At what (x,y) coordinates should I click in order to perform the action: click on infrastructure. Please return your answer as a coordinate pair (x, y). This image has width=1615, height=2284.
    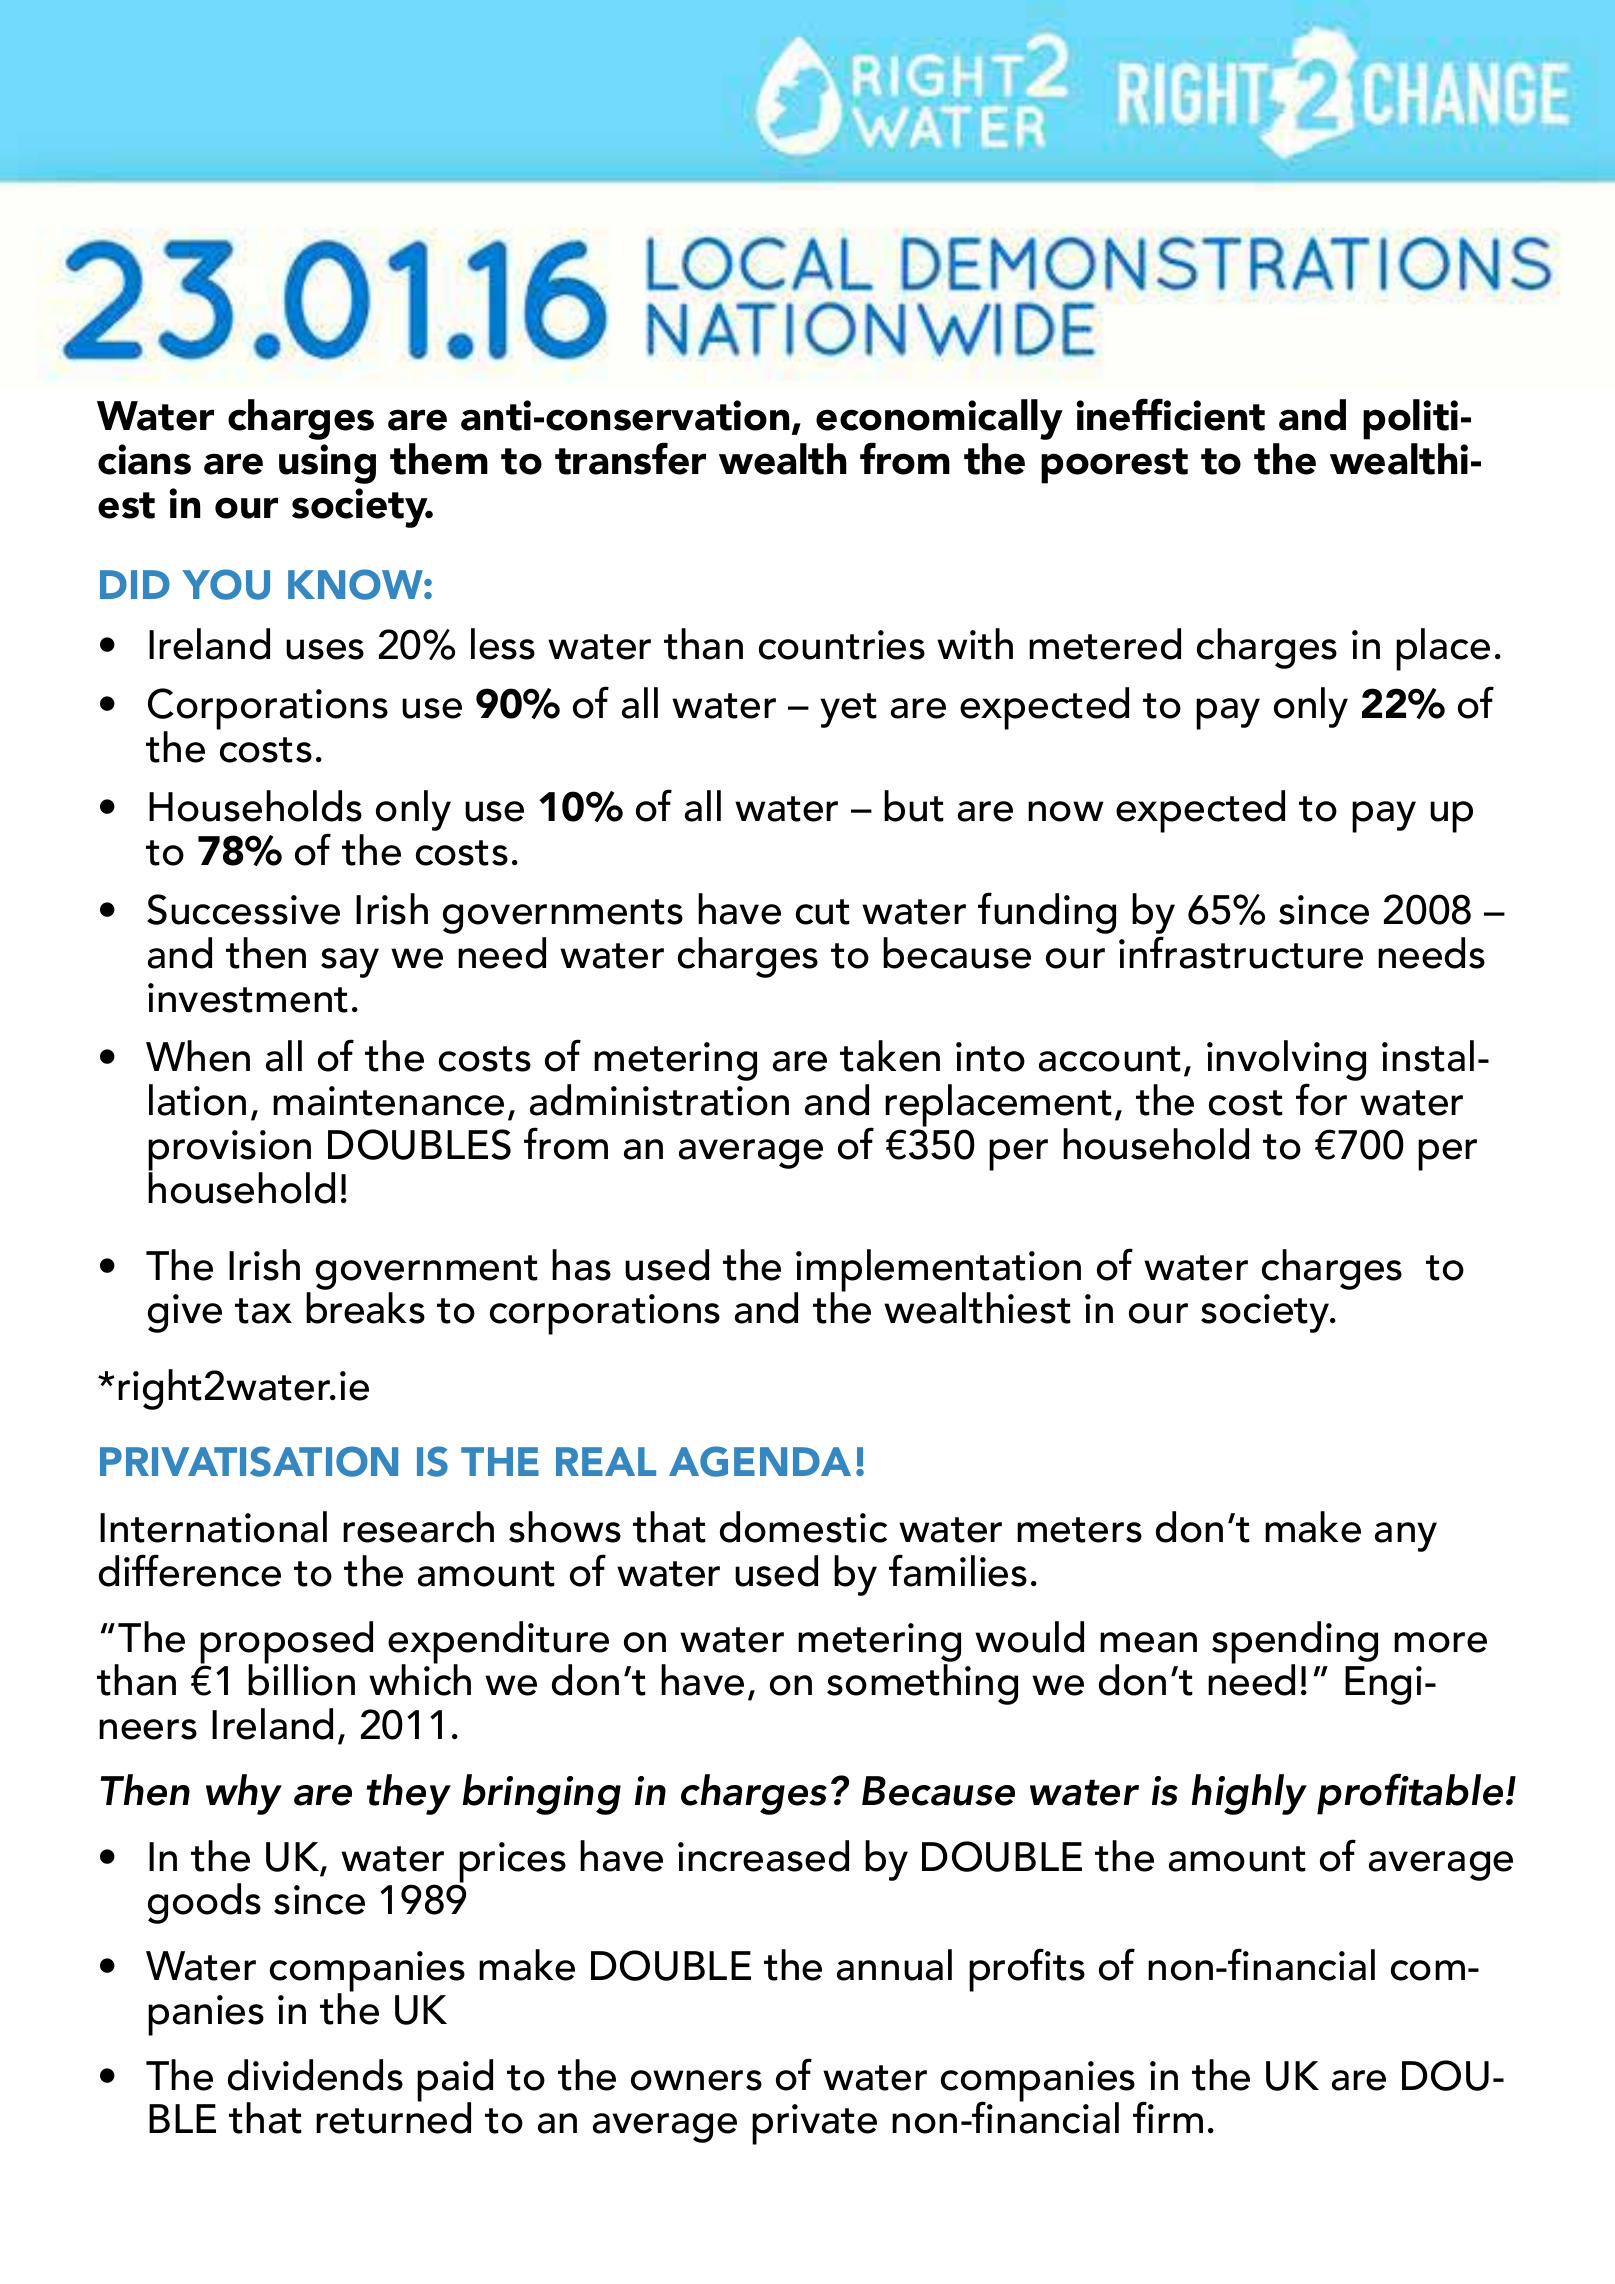
    Looking at the image, I should click on (1241, 952).
